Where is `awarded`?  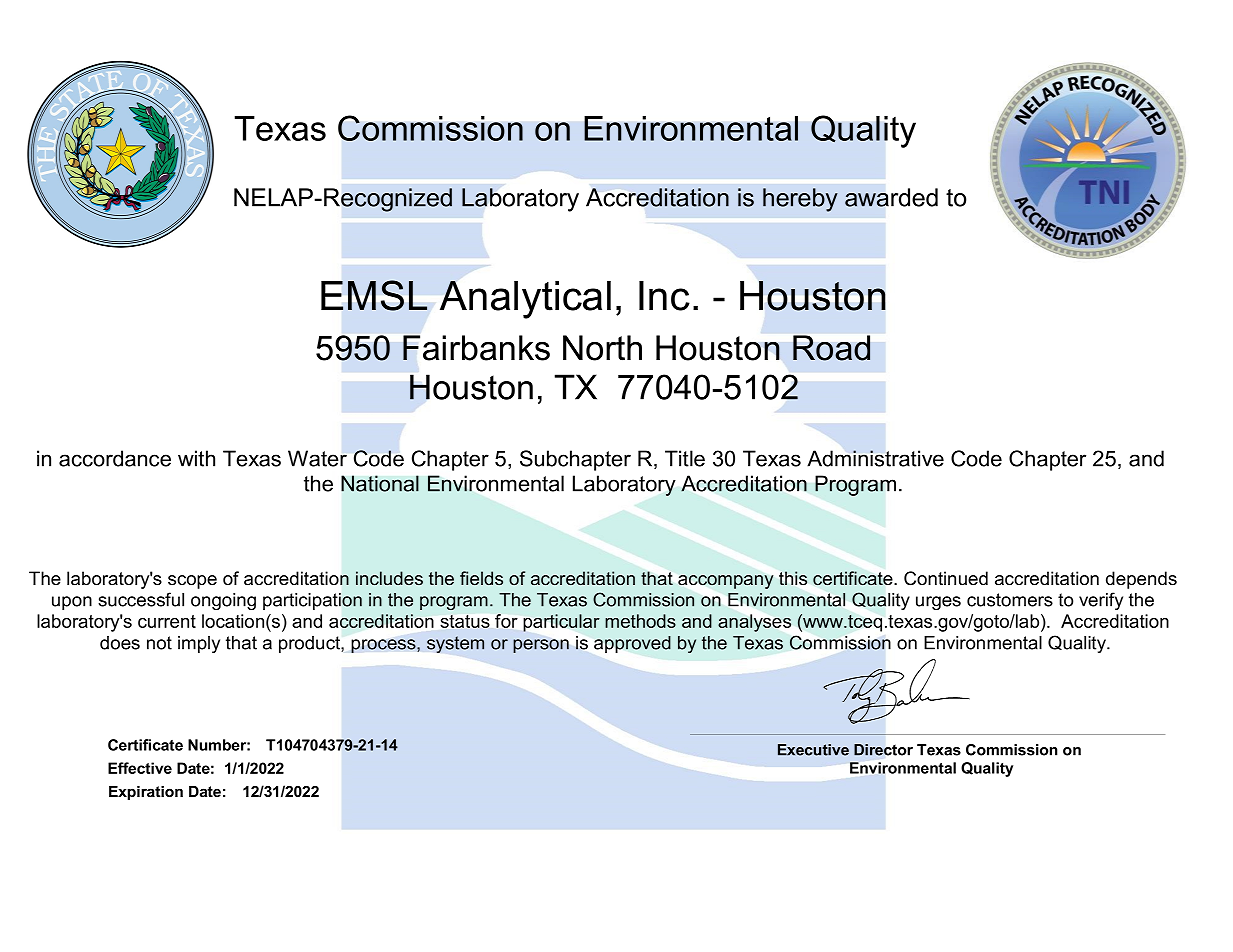 awarded is located at coordinates (891, 197).
